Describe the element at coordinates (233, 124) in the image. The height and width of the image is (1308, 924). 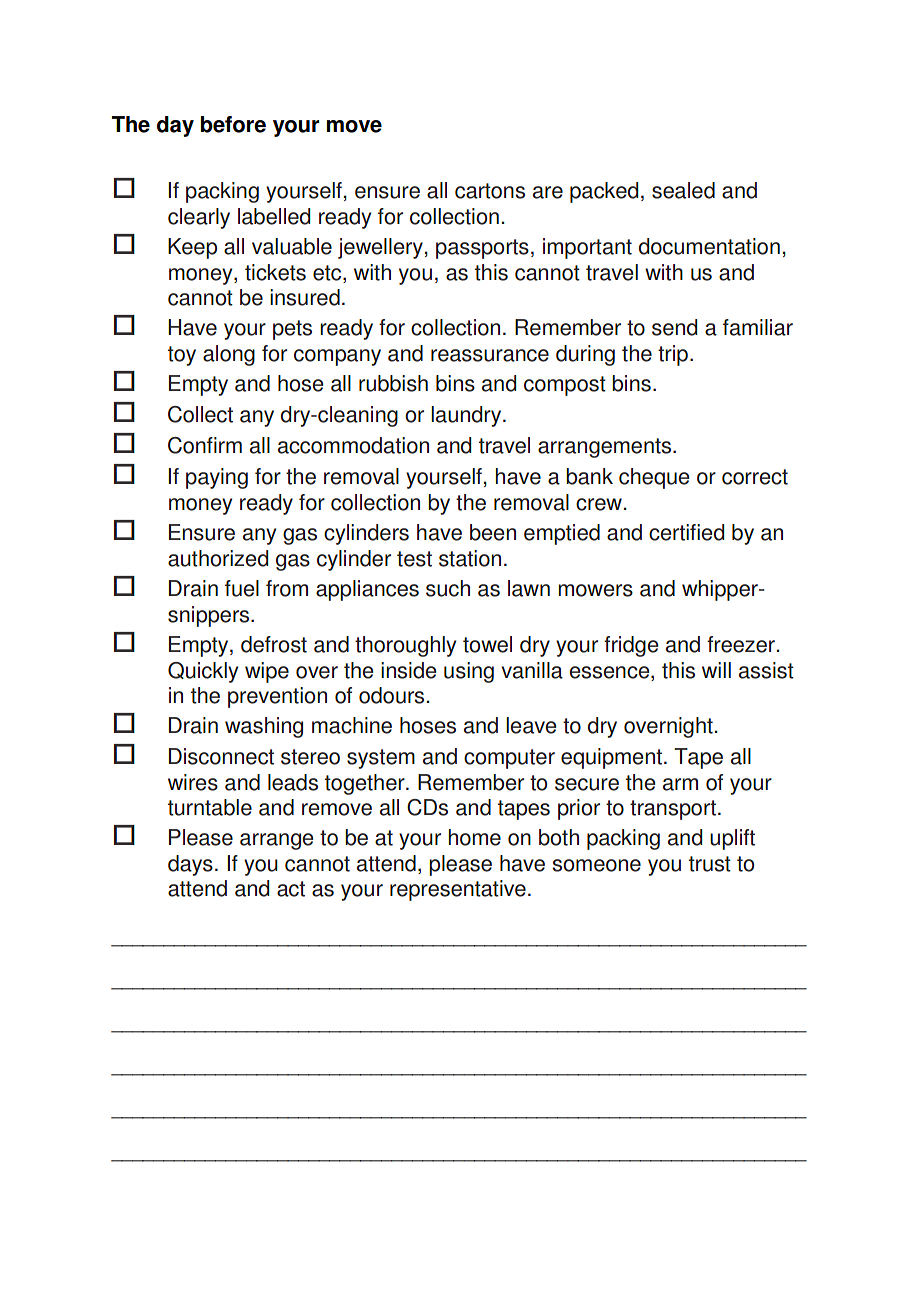
I see `before` at that location.
